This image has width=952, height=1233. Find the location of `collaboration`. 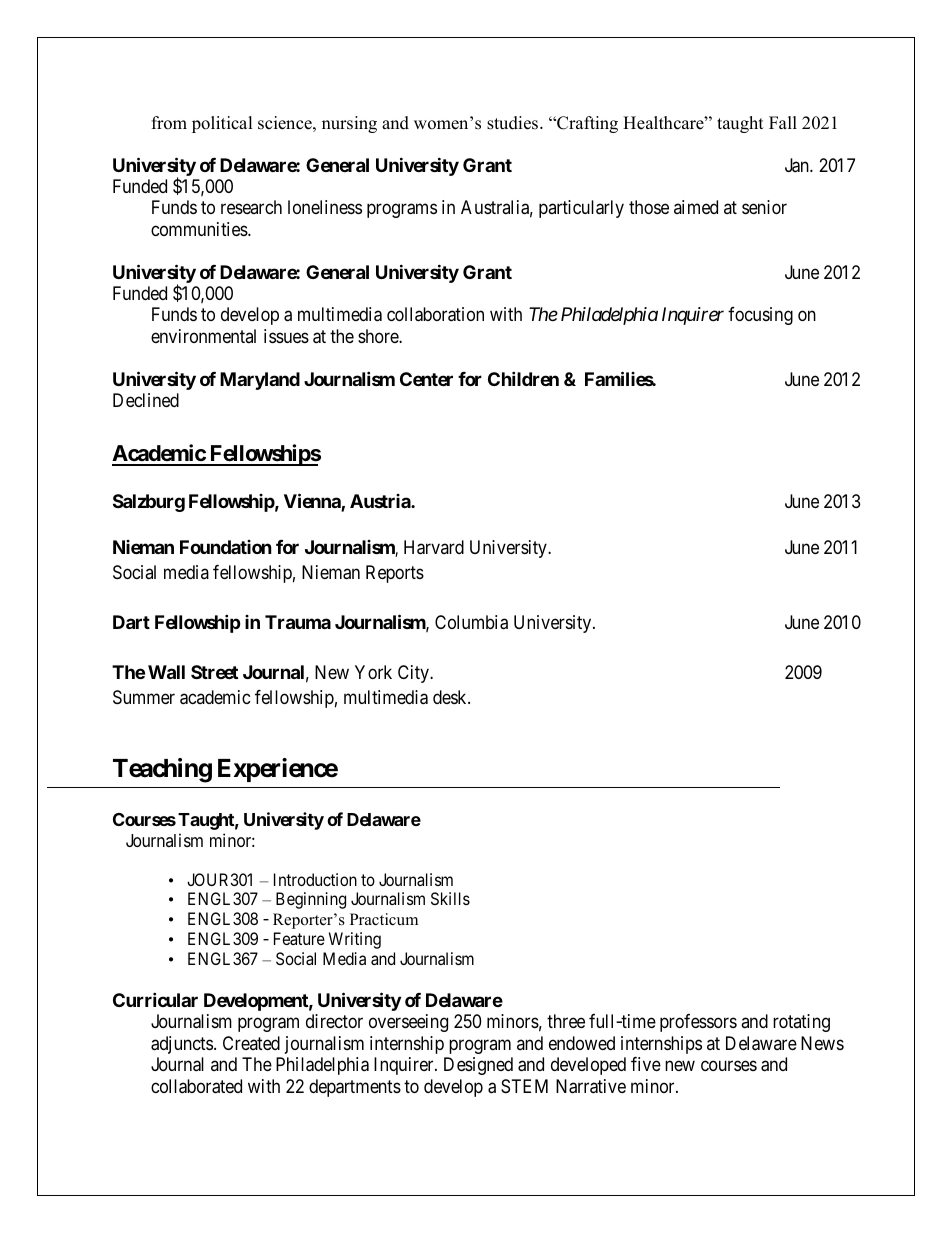

collaboration is located at coordinates (435, 314).
